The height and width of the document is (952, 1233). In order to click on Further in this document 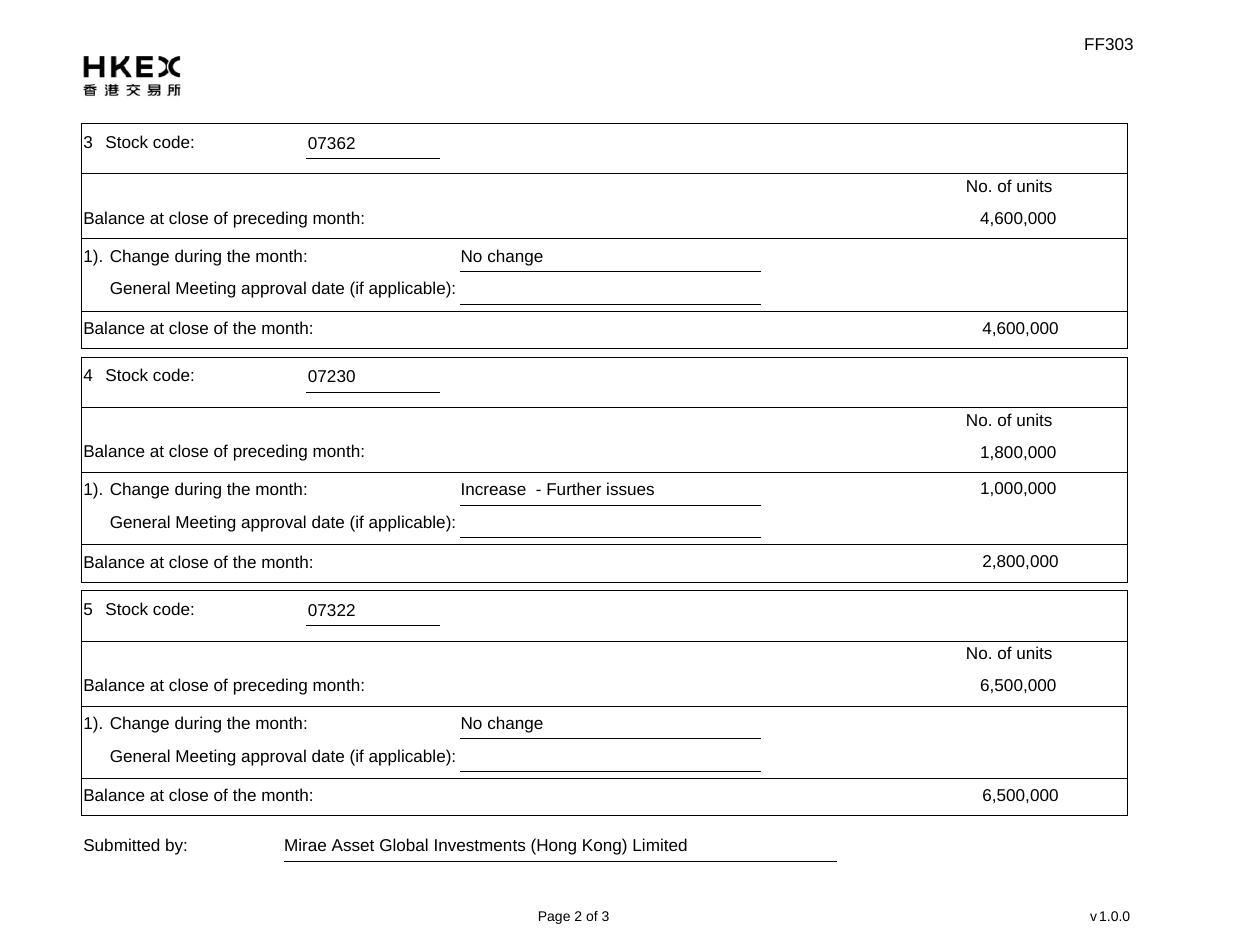, I will do `click(574, 488)`.
